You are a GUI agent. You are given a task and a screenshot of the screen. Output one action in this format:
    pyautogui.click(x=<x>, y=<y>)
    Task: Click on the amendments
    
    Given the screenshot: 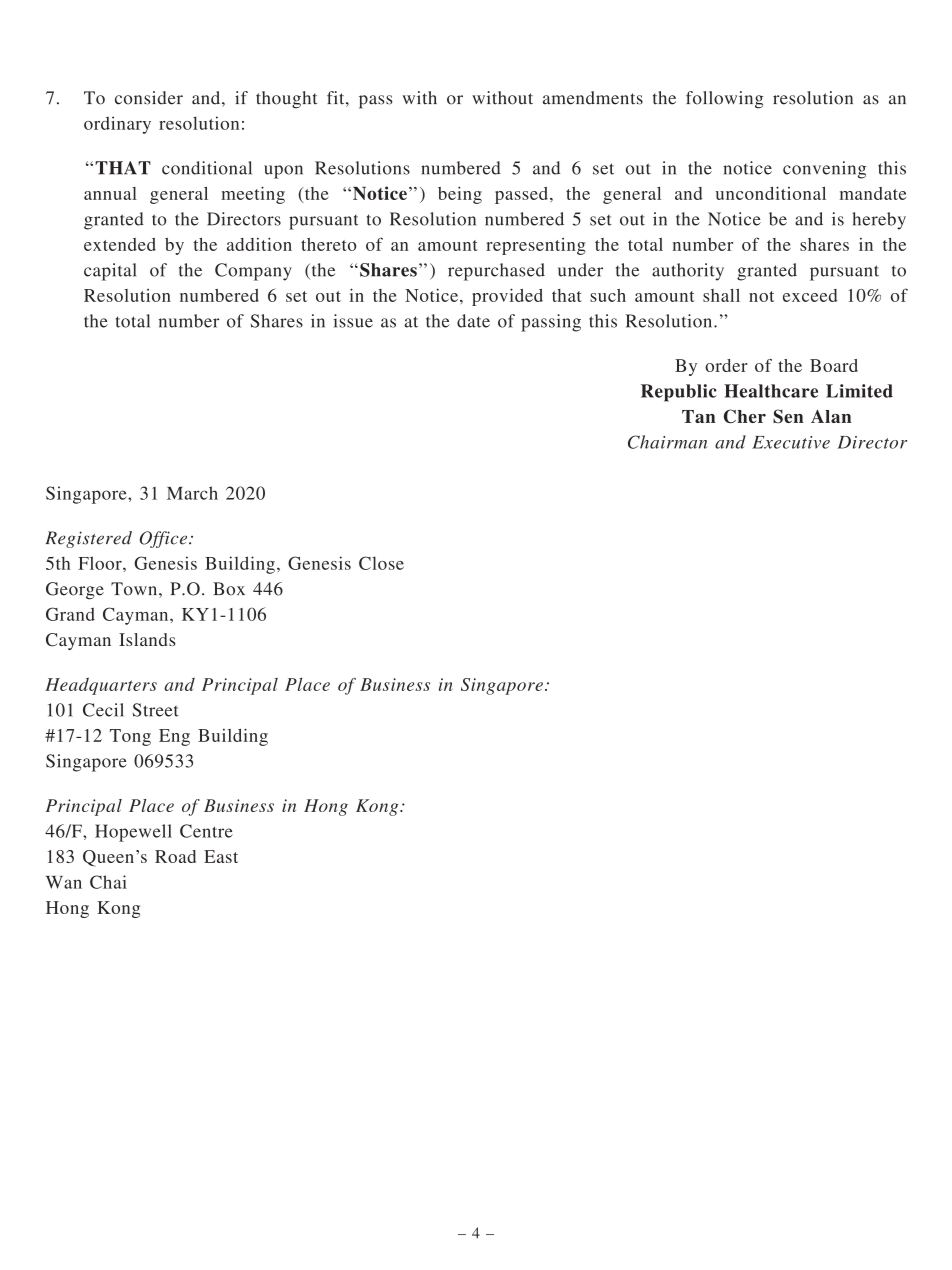 What is the action you would take?
    pyautogui.click(x=593, y=98)
